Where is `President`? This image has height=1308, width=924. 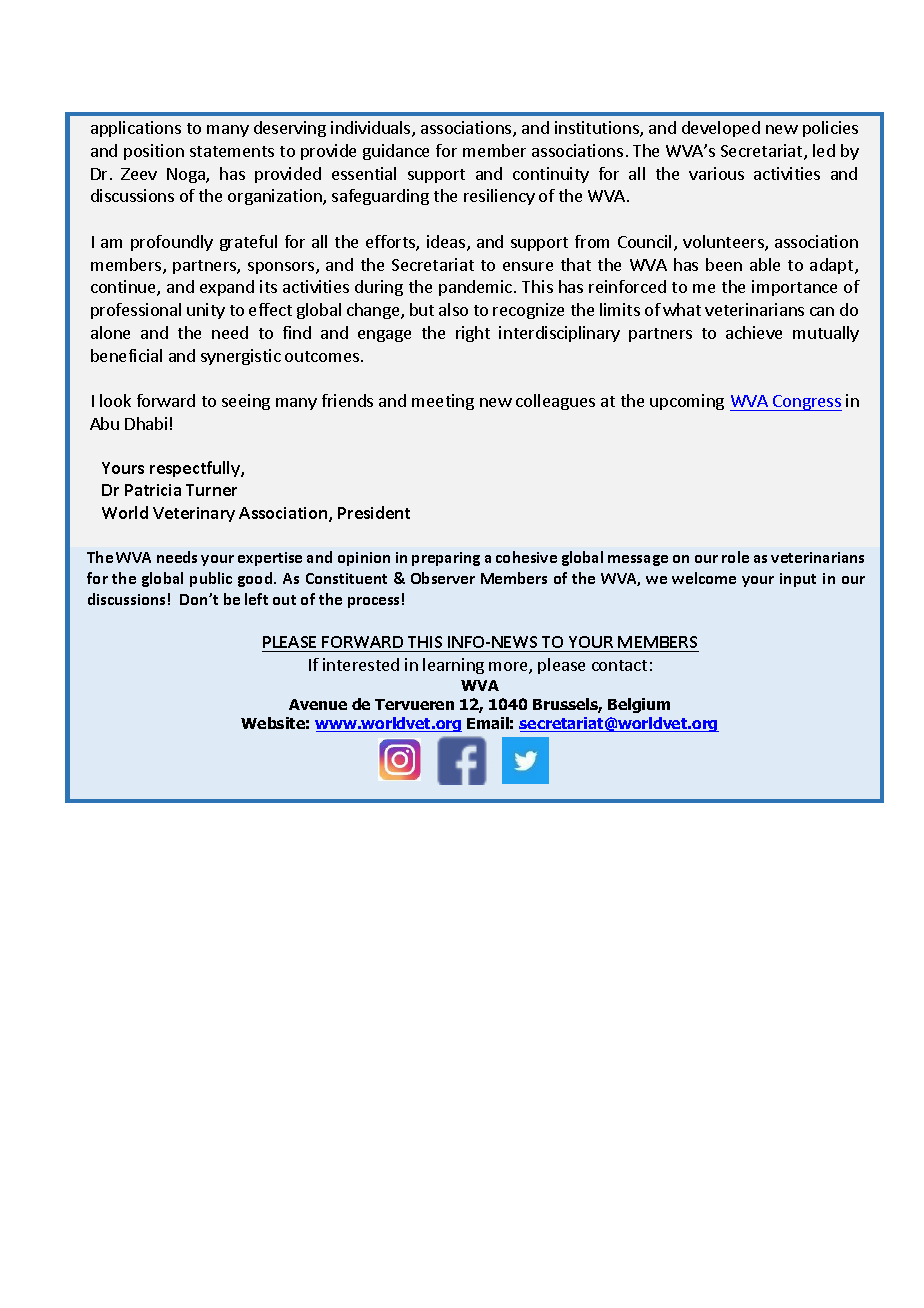 President is located at coordinates (374, 512).
